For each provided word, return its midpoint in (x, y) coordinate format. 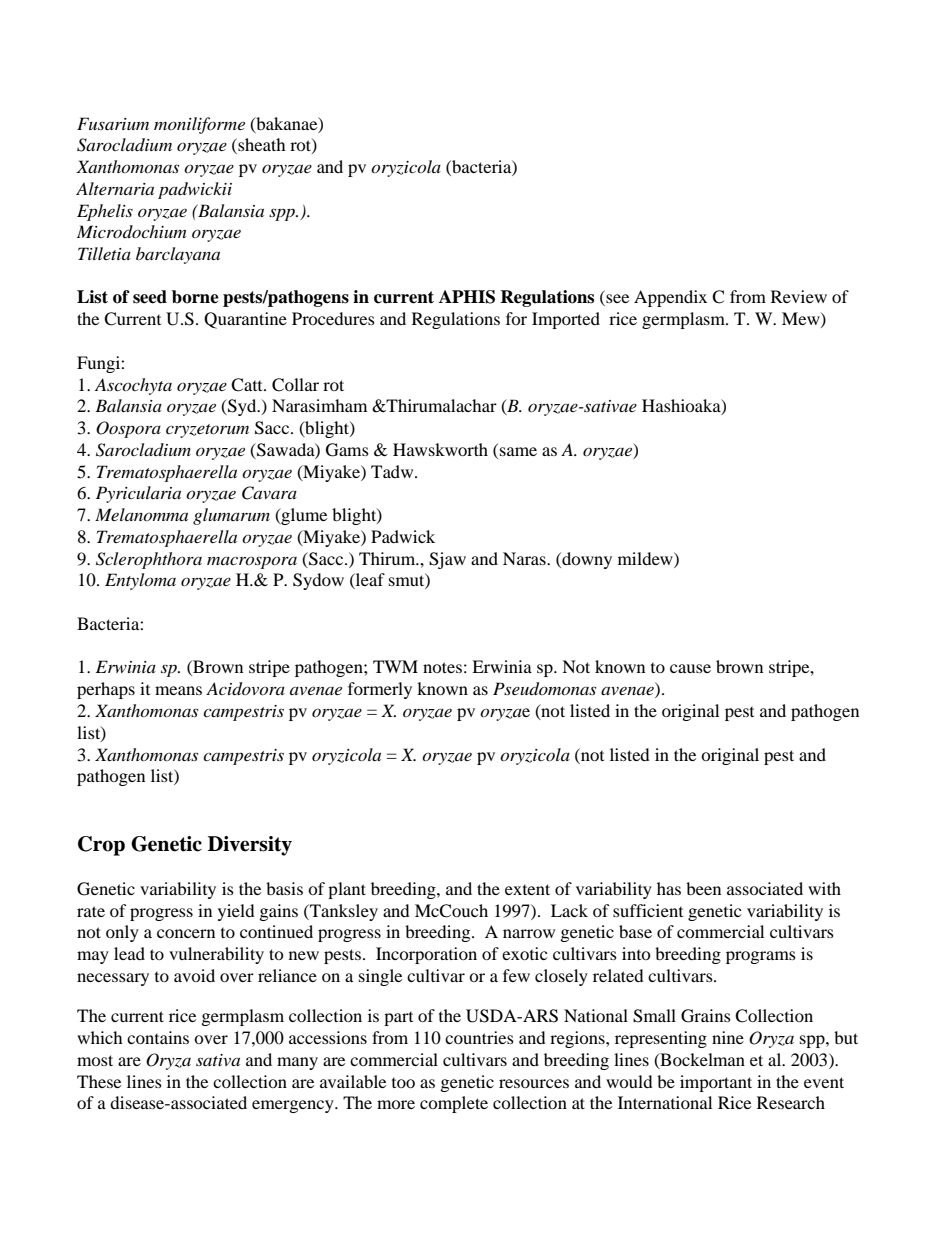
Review (799, 296)
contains (158, 1037)
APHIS (467, 297)
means (178, 690)
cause (690, 668)
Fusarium (113, 123)
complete (454, 1104)
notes (442, 667)
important (716, 1083)
